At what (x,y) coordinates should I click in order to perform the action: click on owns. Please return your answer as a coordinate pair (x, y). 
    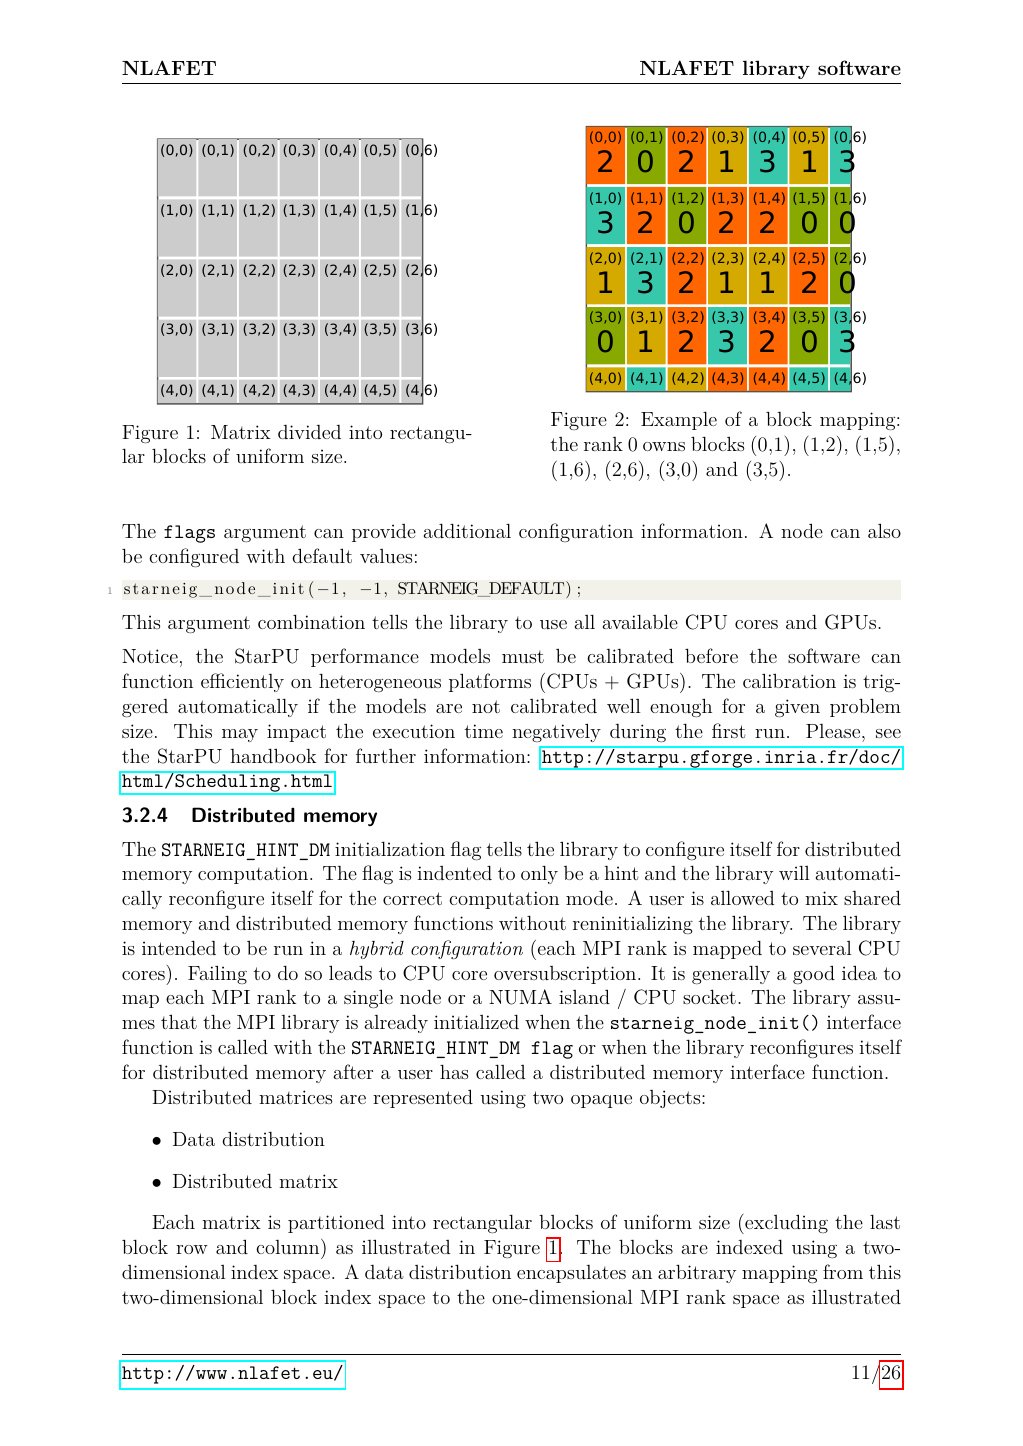
    Looking at the image, I should click on (664, 446).
